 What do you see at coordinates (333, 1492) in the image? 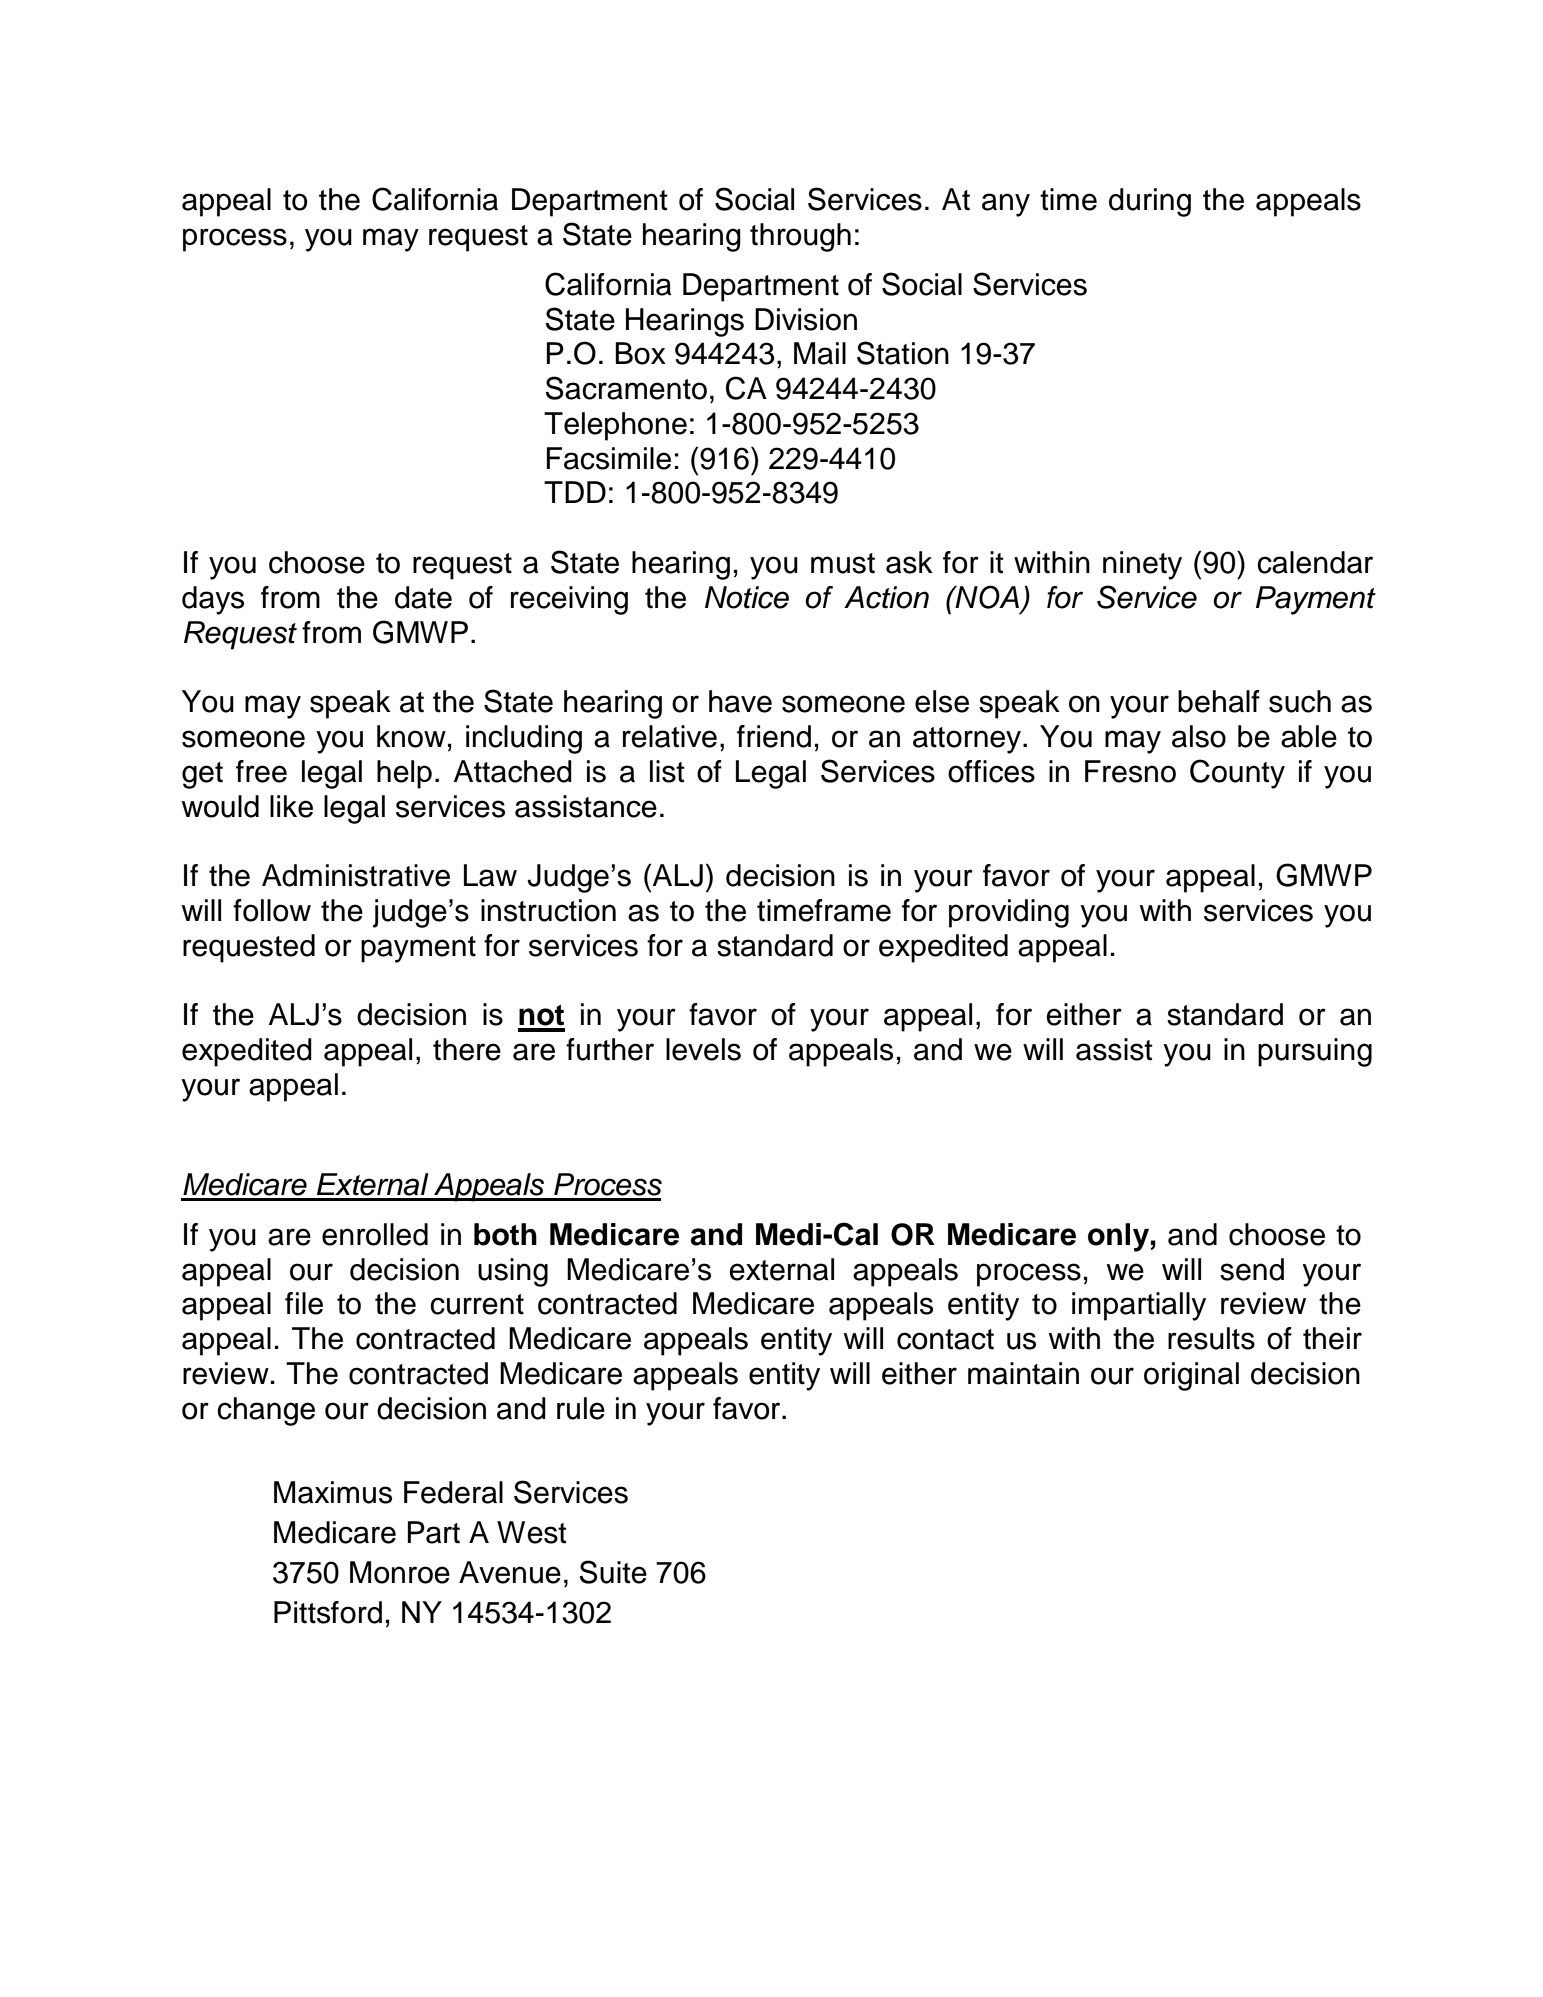
I see `Maximus` at bounding box center [333, 1492].
